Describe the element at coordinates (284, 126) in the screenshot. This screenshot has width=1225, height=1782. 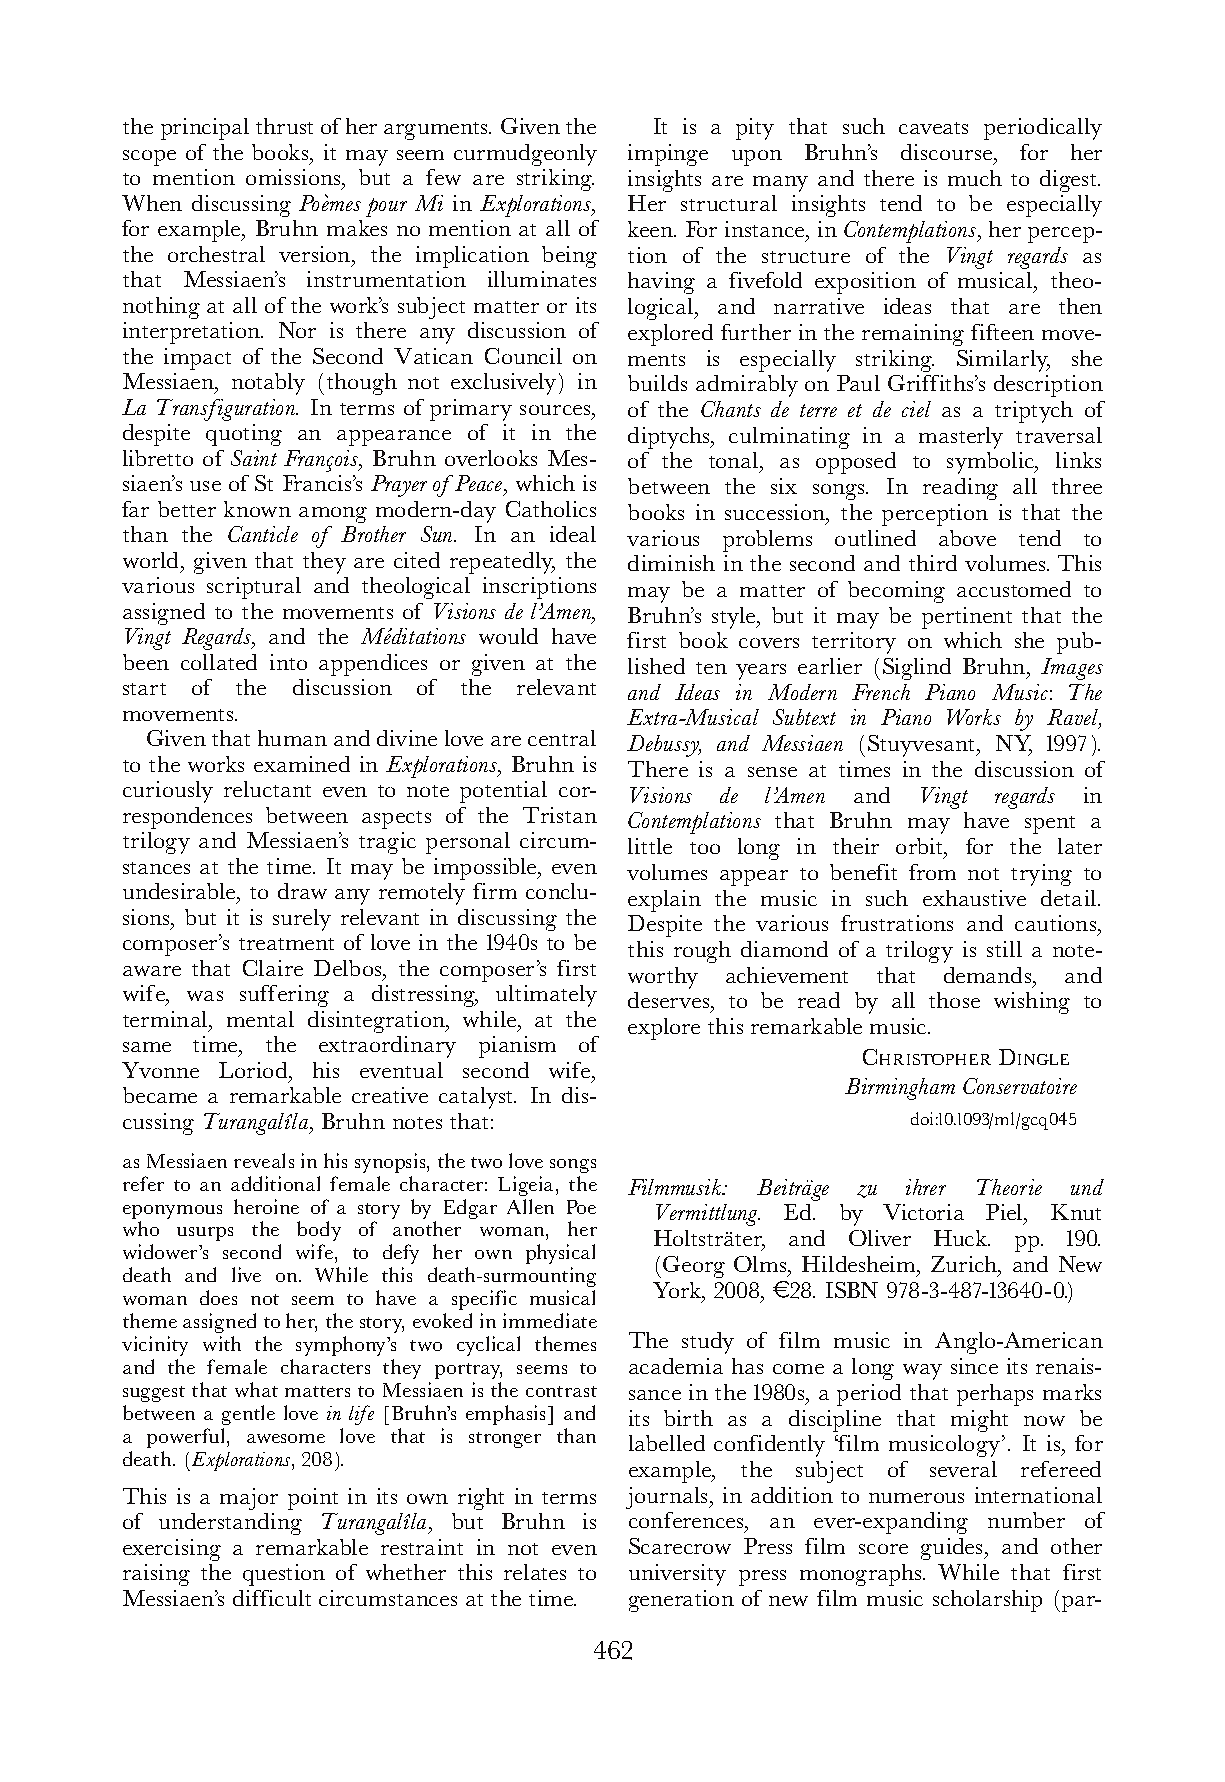
I see `thrust` at that location.
